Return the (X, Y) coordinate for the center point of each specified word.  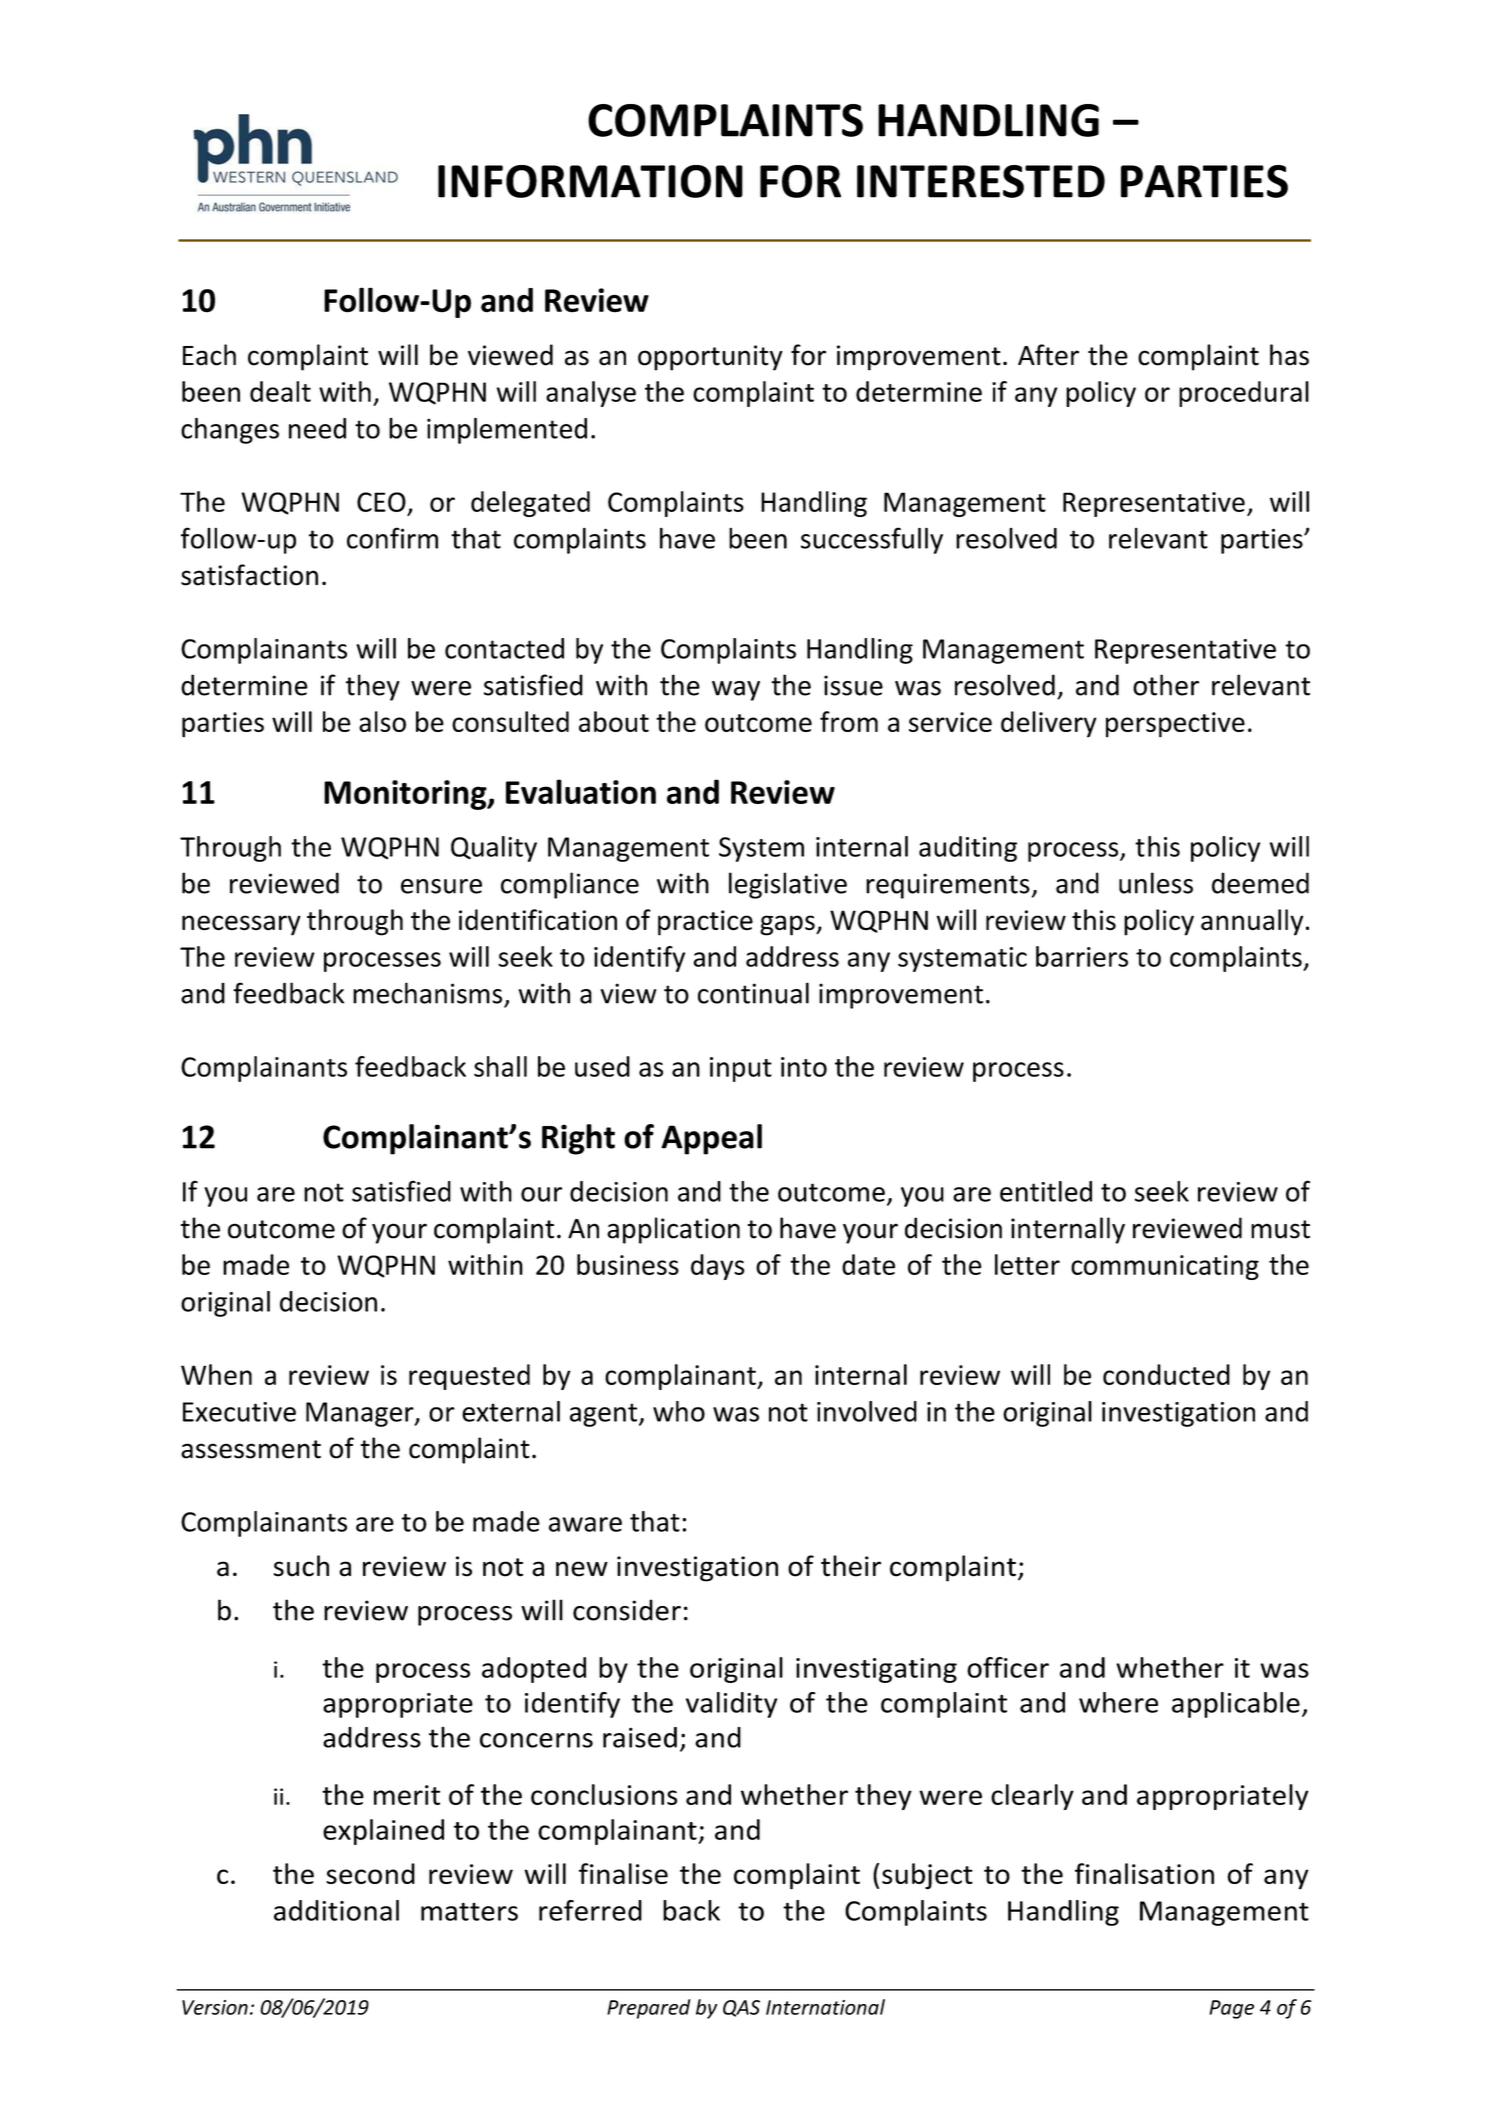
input (741, 1069)
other (1166, 685)
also (382, 721)
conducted (1166, 1374)
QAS (741, 2008)
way (736, 691)
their (851, 1566)
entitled (1046, 1191)
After (1048, 355)
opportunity (710, 358)
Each (209, 355)
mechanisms (427, 993)
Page (1231, 2009)
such (301, 1566)
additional (336, 1910)
